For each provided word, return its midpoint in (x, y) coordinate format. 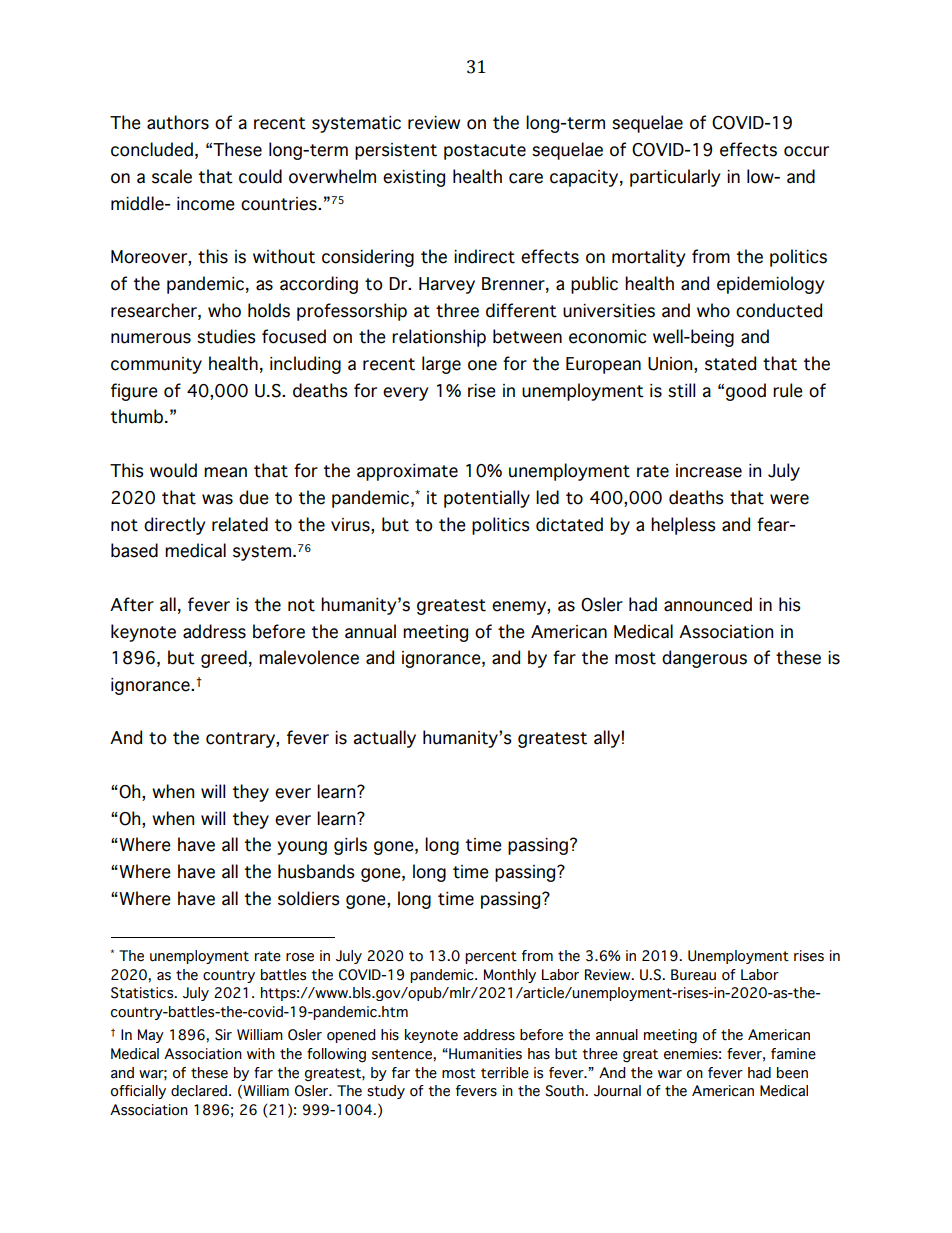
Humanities (484, 1054)
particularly (675, 178)
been (792, 1073)
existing (414, 178)
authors (178, 122)
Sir (223, 1035)
